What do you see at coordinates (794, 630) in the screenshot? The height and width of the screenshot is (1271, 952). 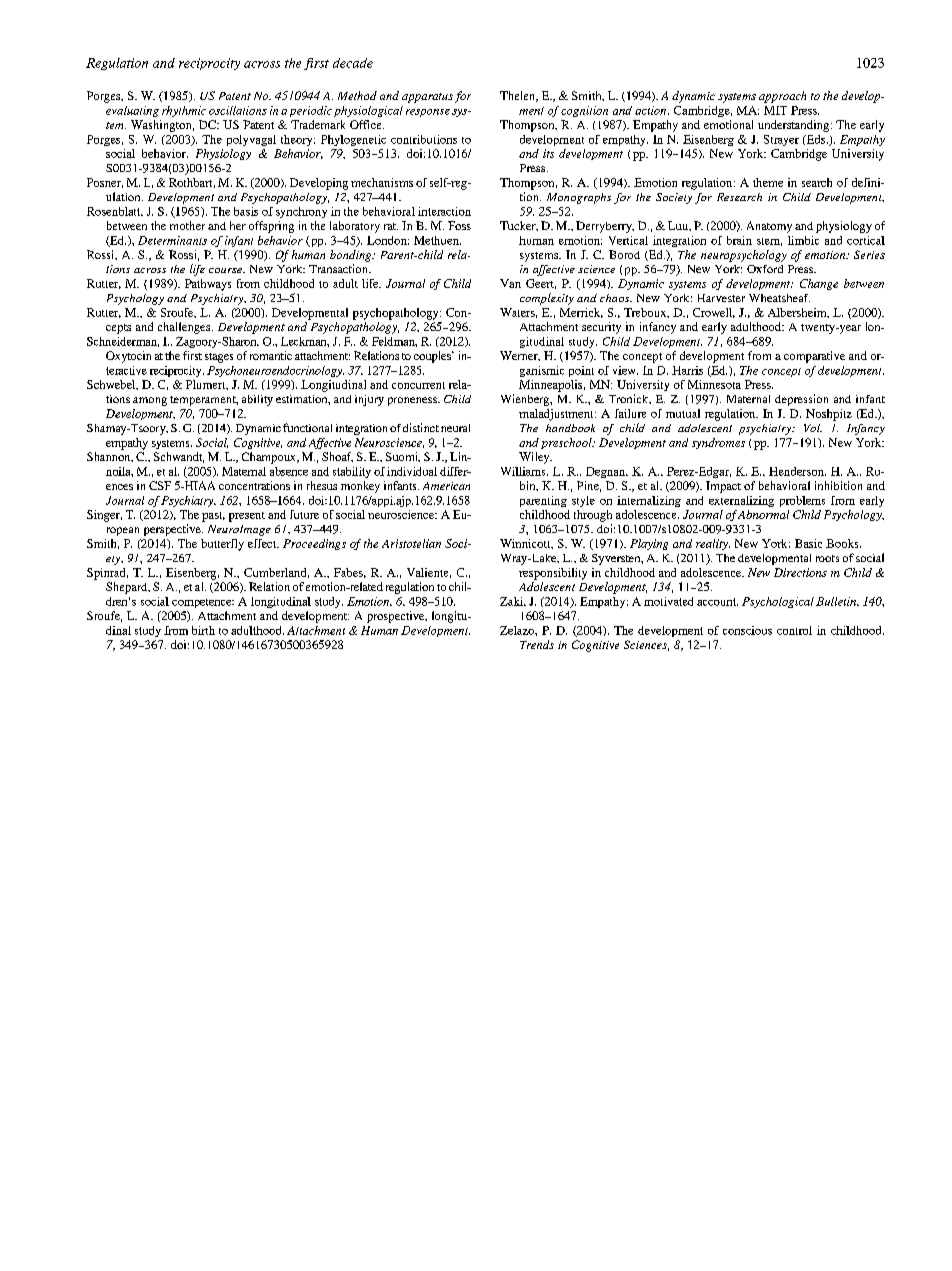 I see `control` at bounding box center [794, 630].
